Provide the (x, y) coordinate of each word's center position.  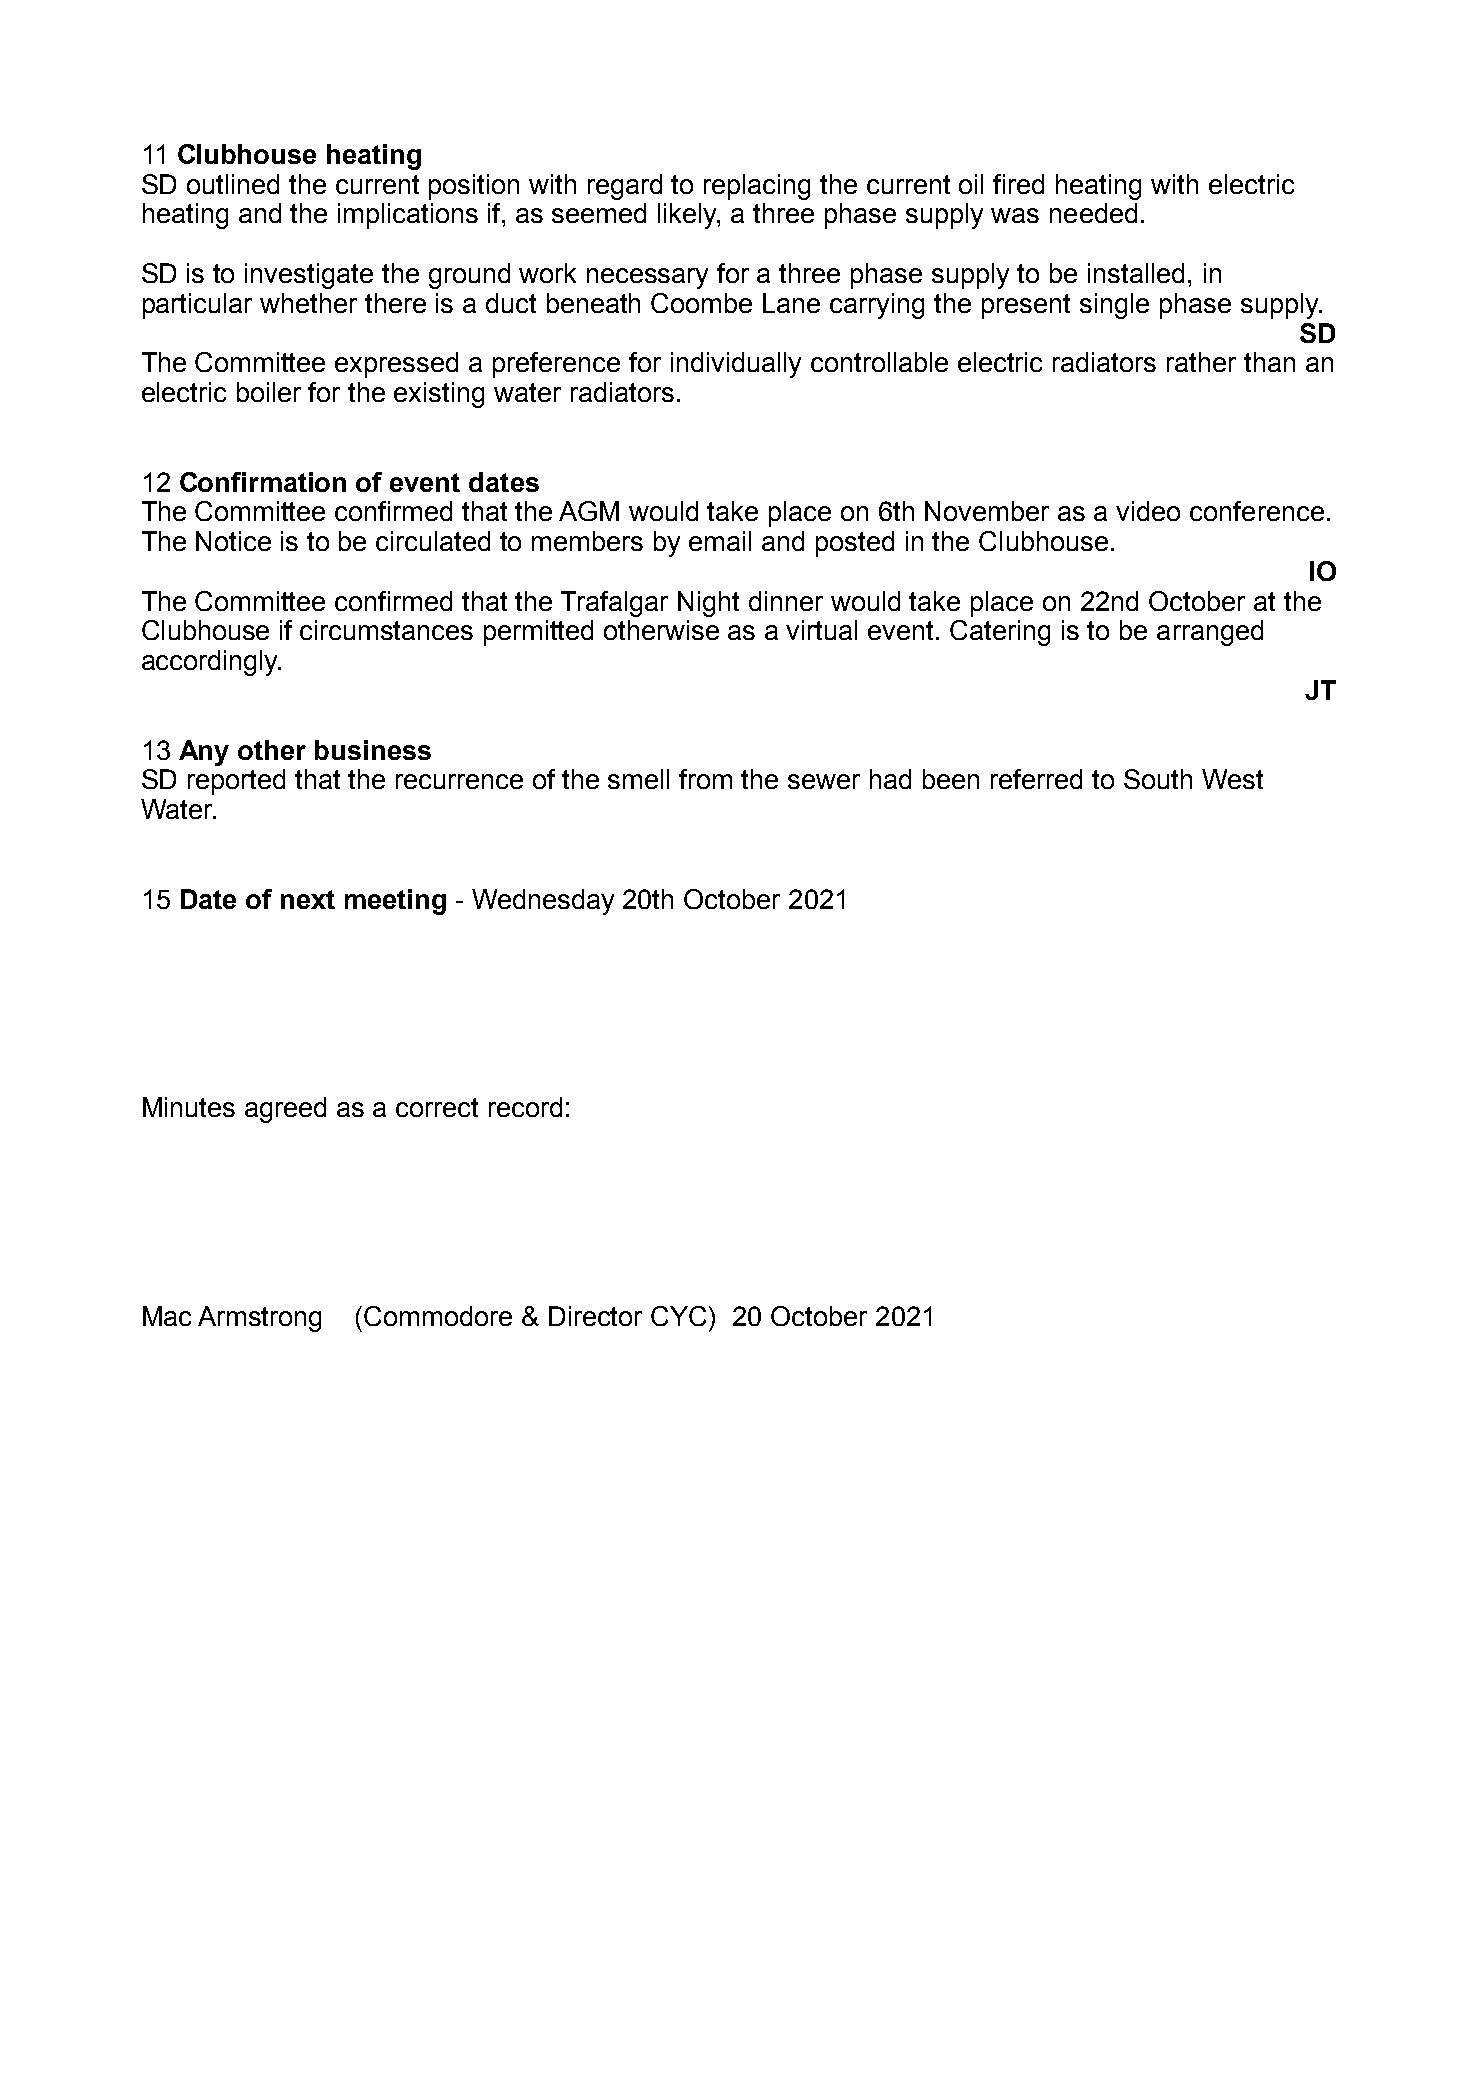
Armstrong (259, 1319)
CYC (680, 1316)
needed (1093, 213)
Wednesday (543, 902)
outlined (233, 184)
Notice (233, 541)
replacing (757, 187)
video (1148, 511)
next (308, 899)
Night (708, 604)
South (1158, 779)
